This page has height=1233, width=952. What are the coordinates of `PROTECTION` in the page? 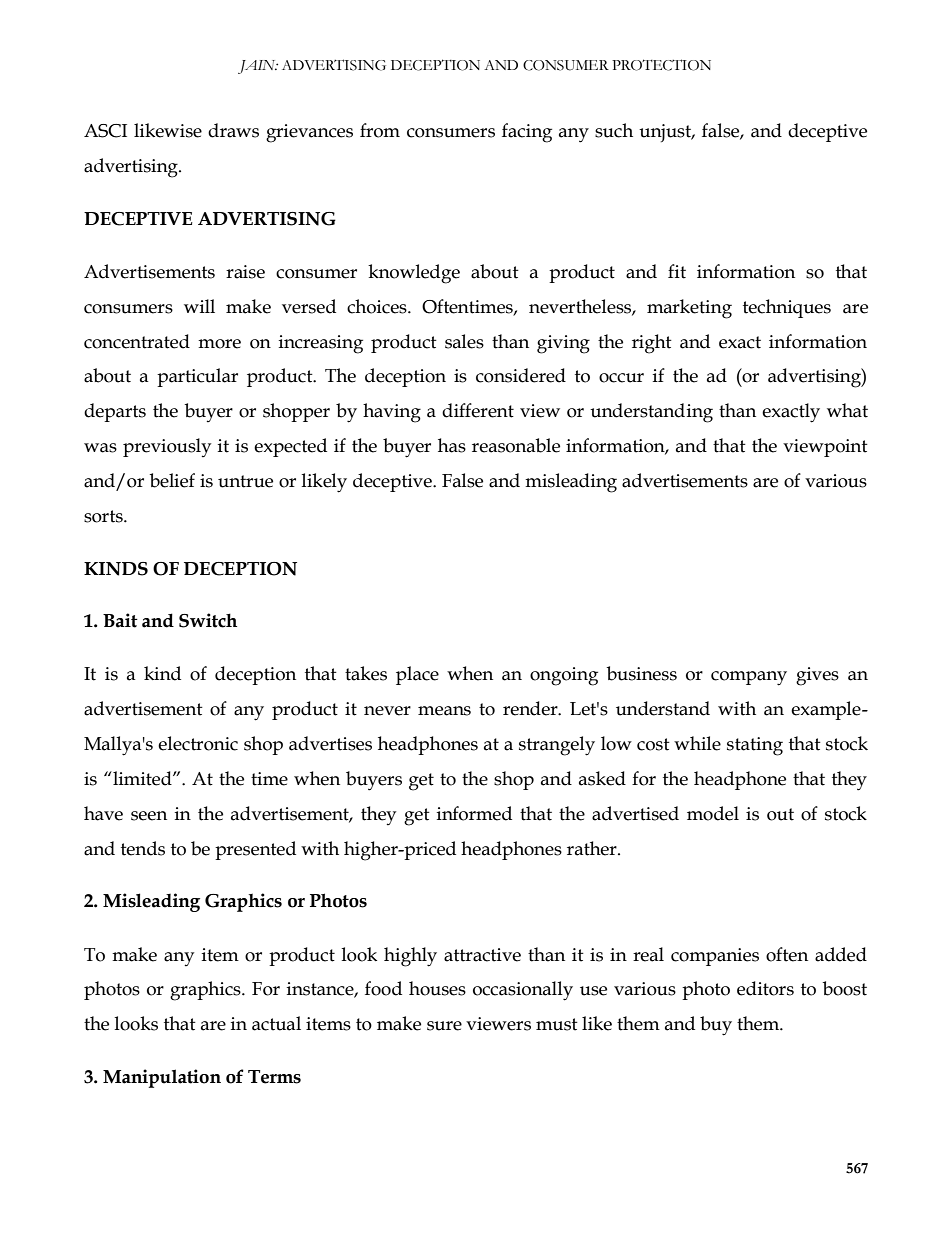 It's located at (661, 65).
